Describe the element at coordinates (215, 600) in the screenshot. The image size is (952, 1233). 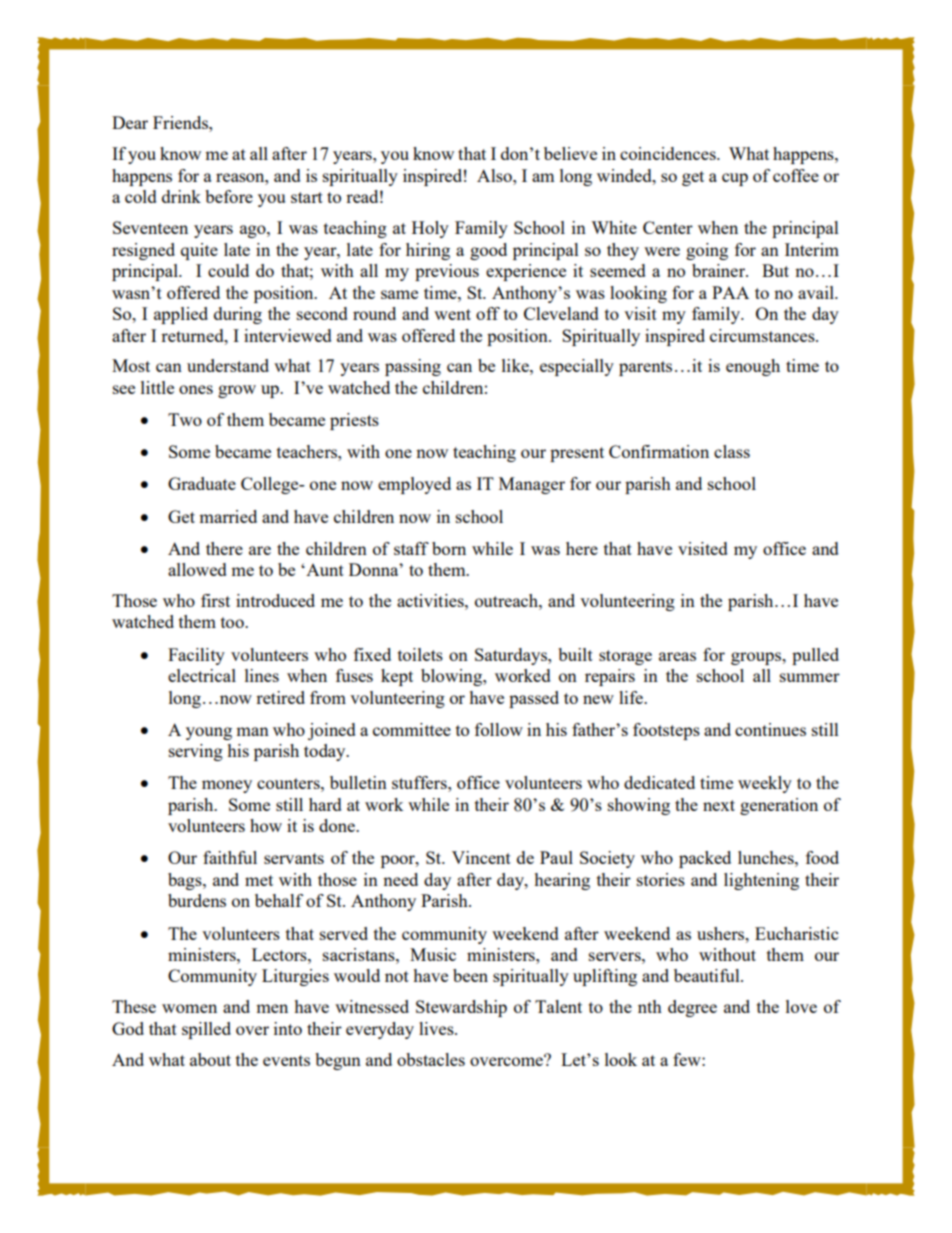
I see `first` at that location.
